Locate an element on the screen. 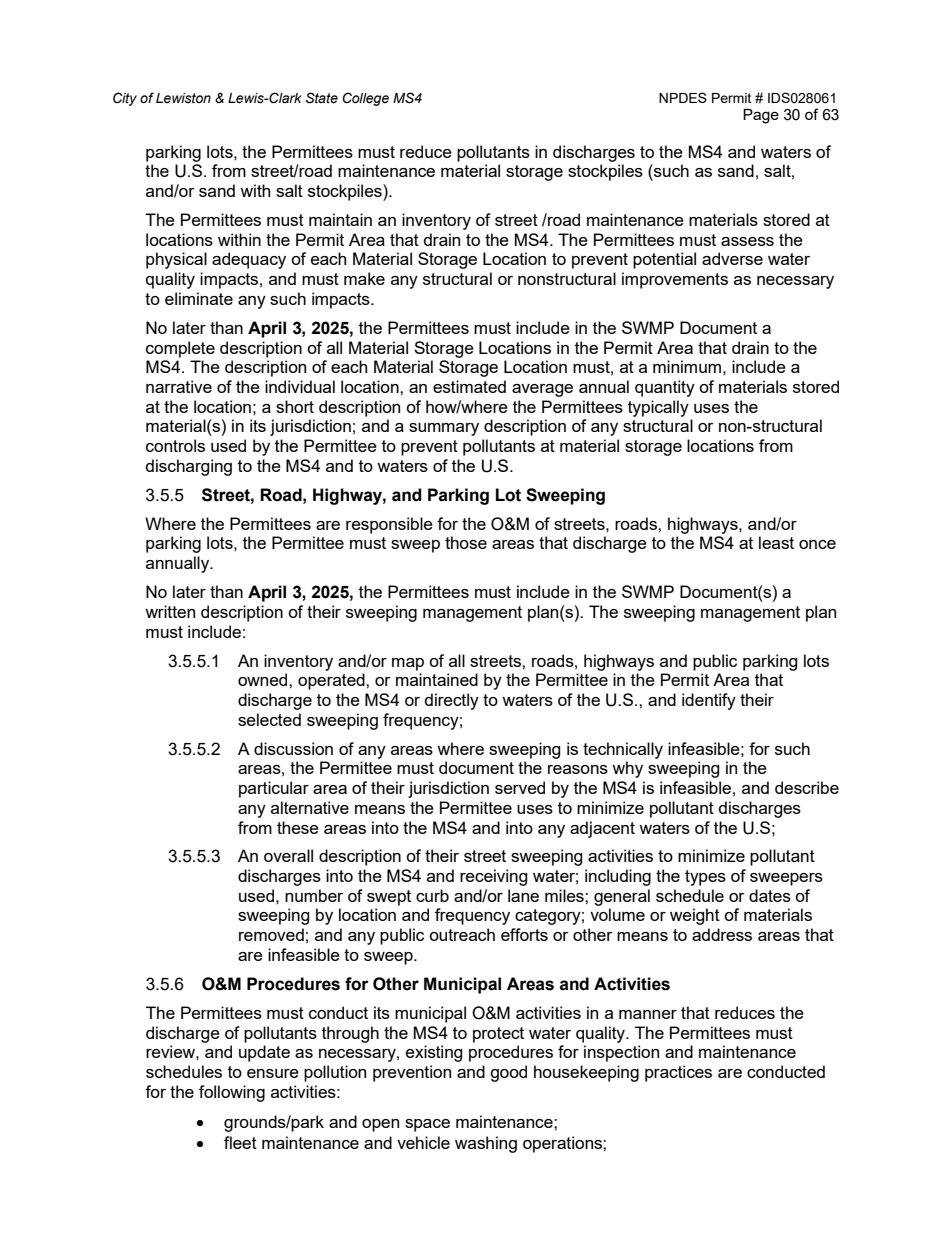  Page is located at coordinates (761, 116).
